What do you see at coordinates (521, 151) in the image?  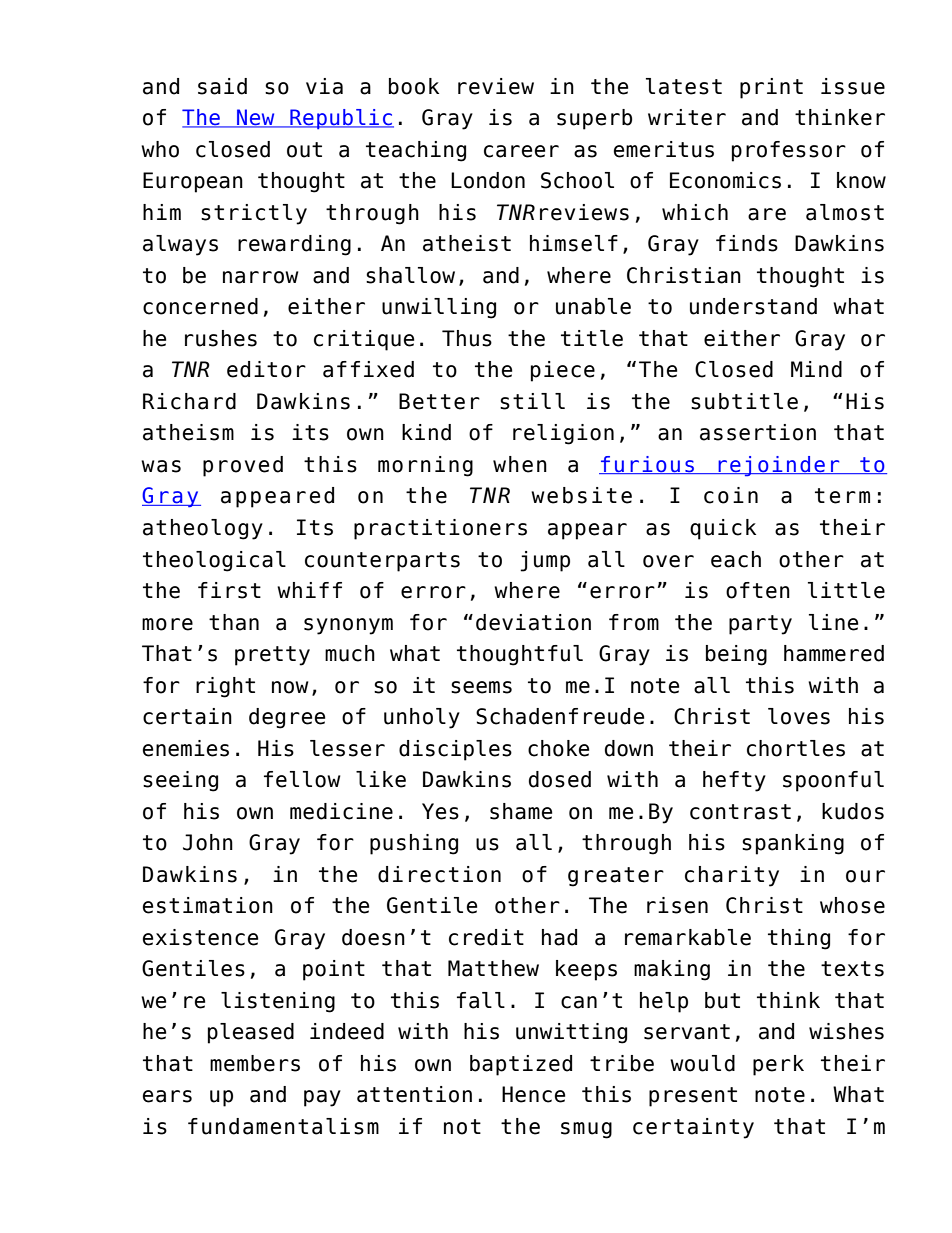 I see `career` at bounding box center [521, 151].
